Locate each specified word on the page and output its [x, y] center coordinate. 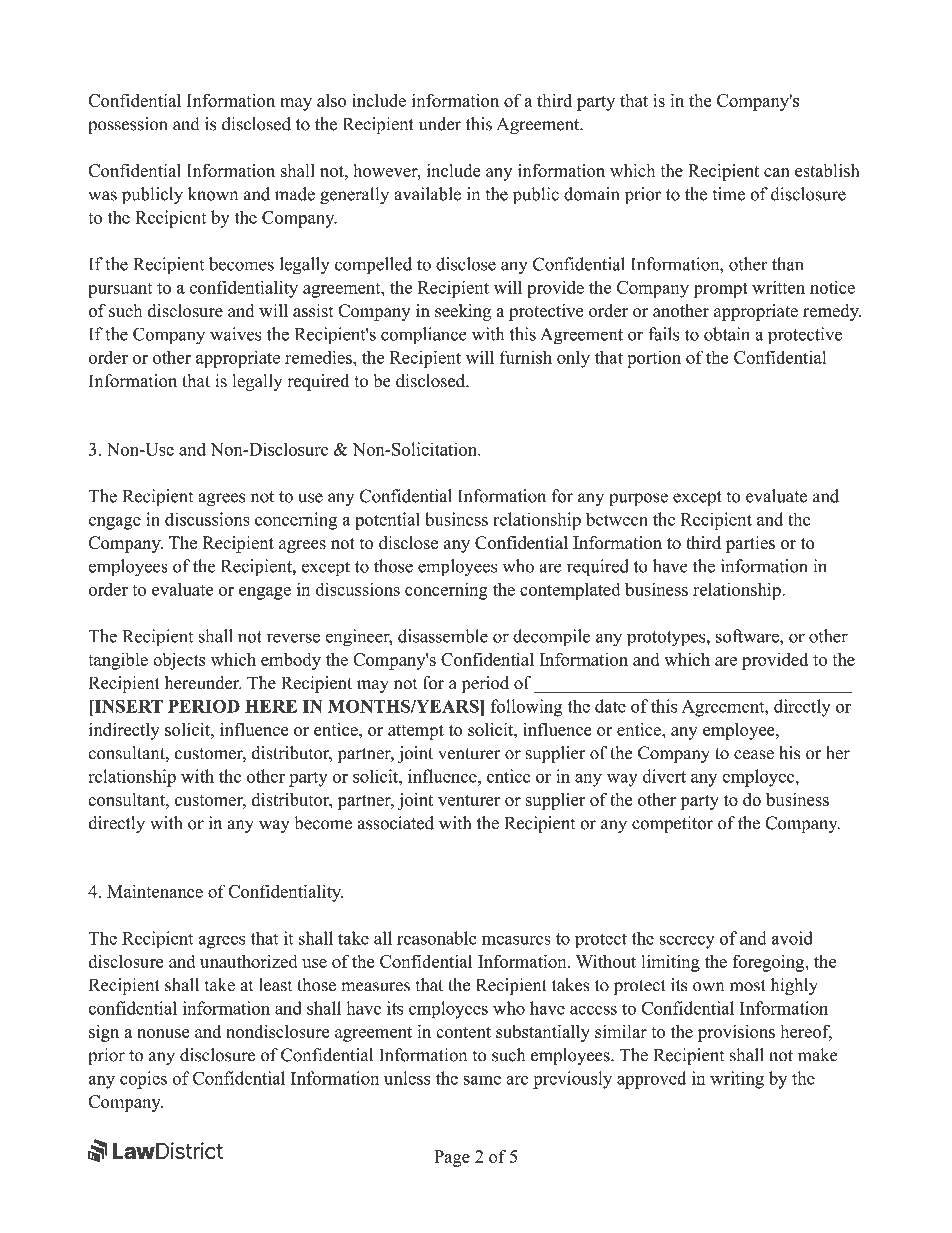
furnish [526, 357]
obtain [727, 334]
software [748, 636]
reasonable [437, 938]
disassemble [443, 636]
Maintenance [155, 891]
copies [143, 1080]
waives [235, 334]
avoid [792, 938]
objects [179, 661]
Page [452, 1158]
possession [128, 125]
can [776, 172]
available [427, 194]
